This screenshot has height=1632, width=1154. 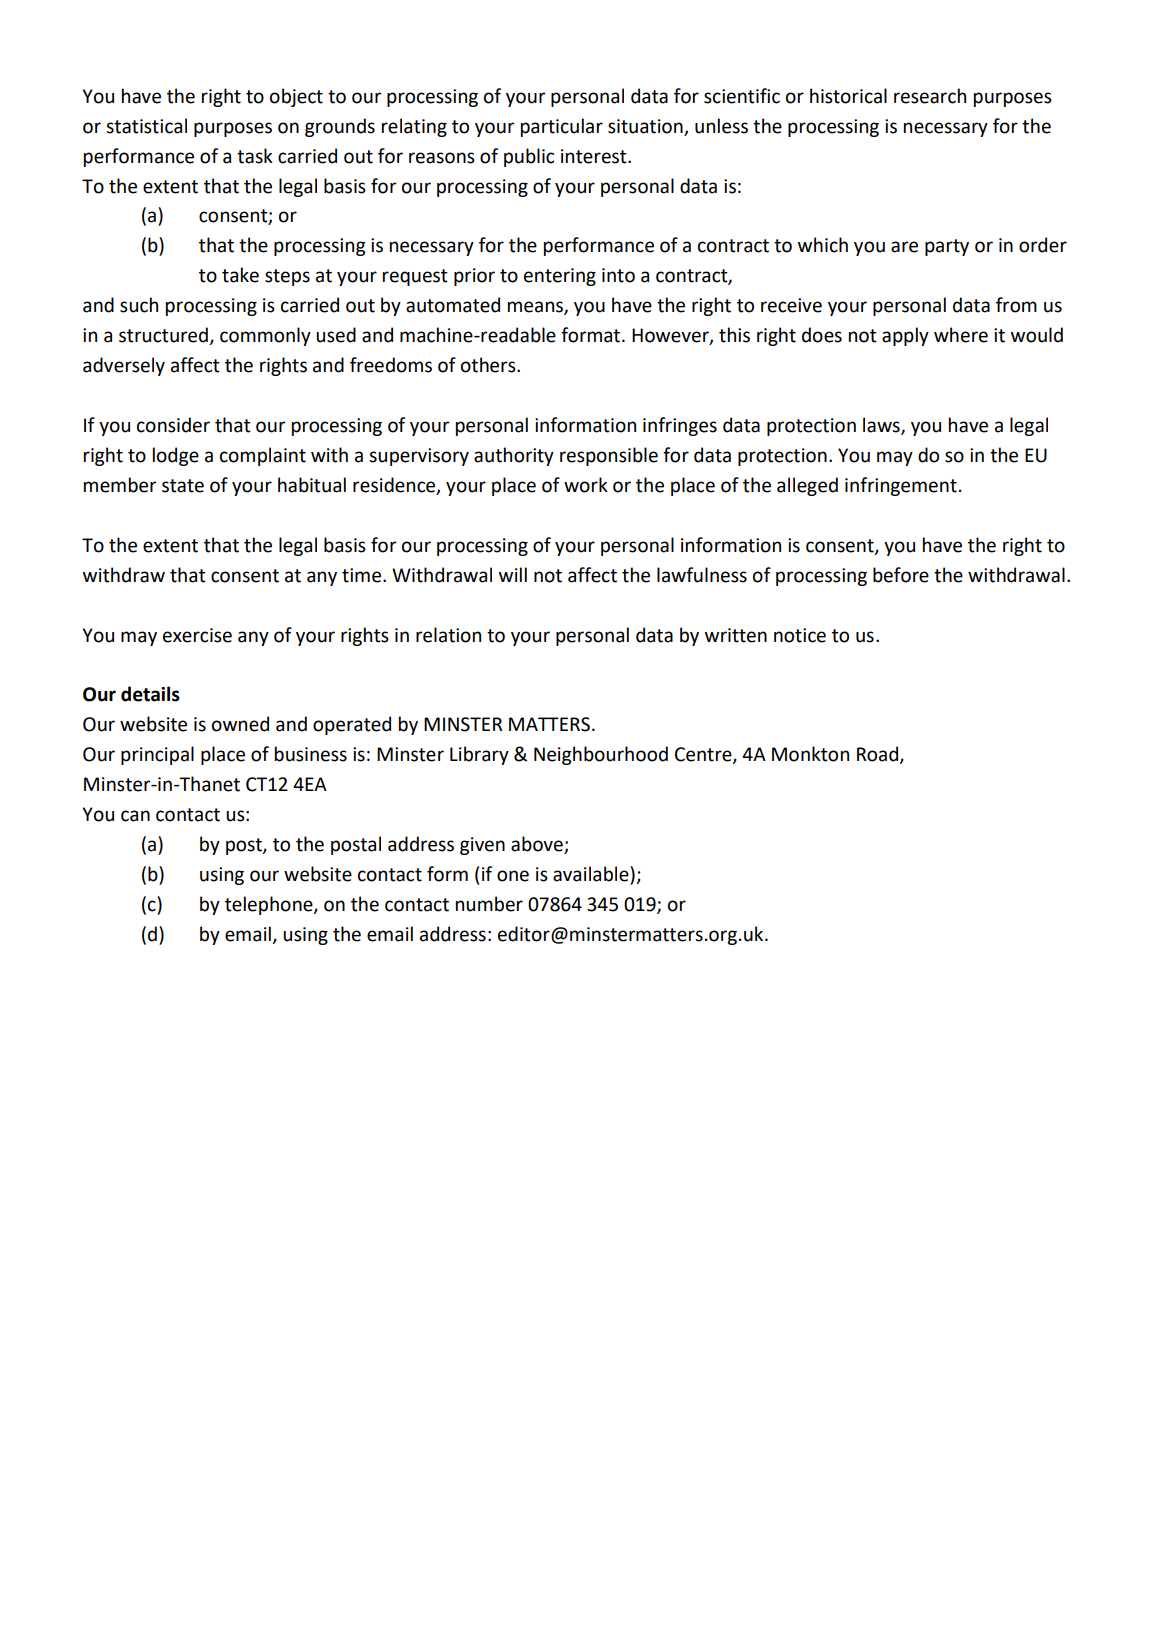 What do you see at coordinates (296, 97) in the screenshot?
I see `object` at bounding box center [296, 97].
